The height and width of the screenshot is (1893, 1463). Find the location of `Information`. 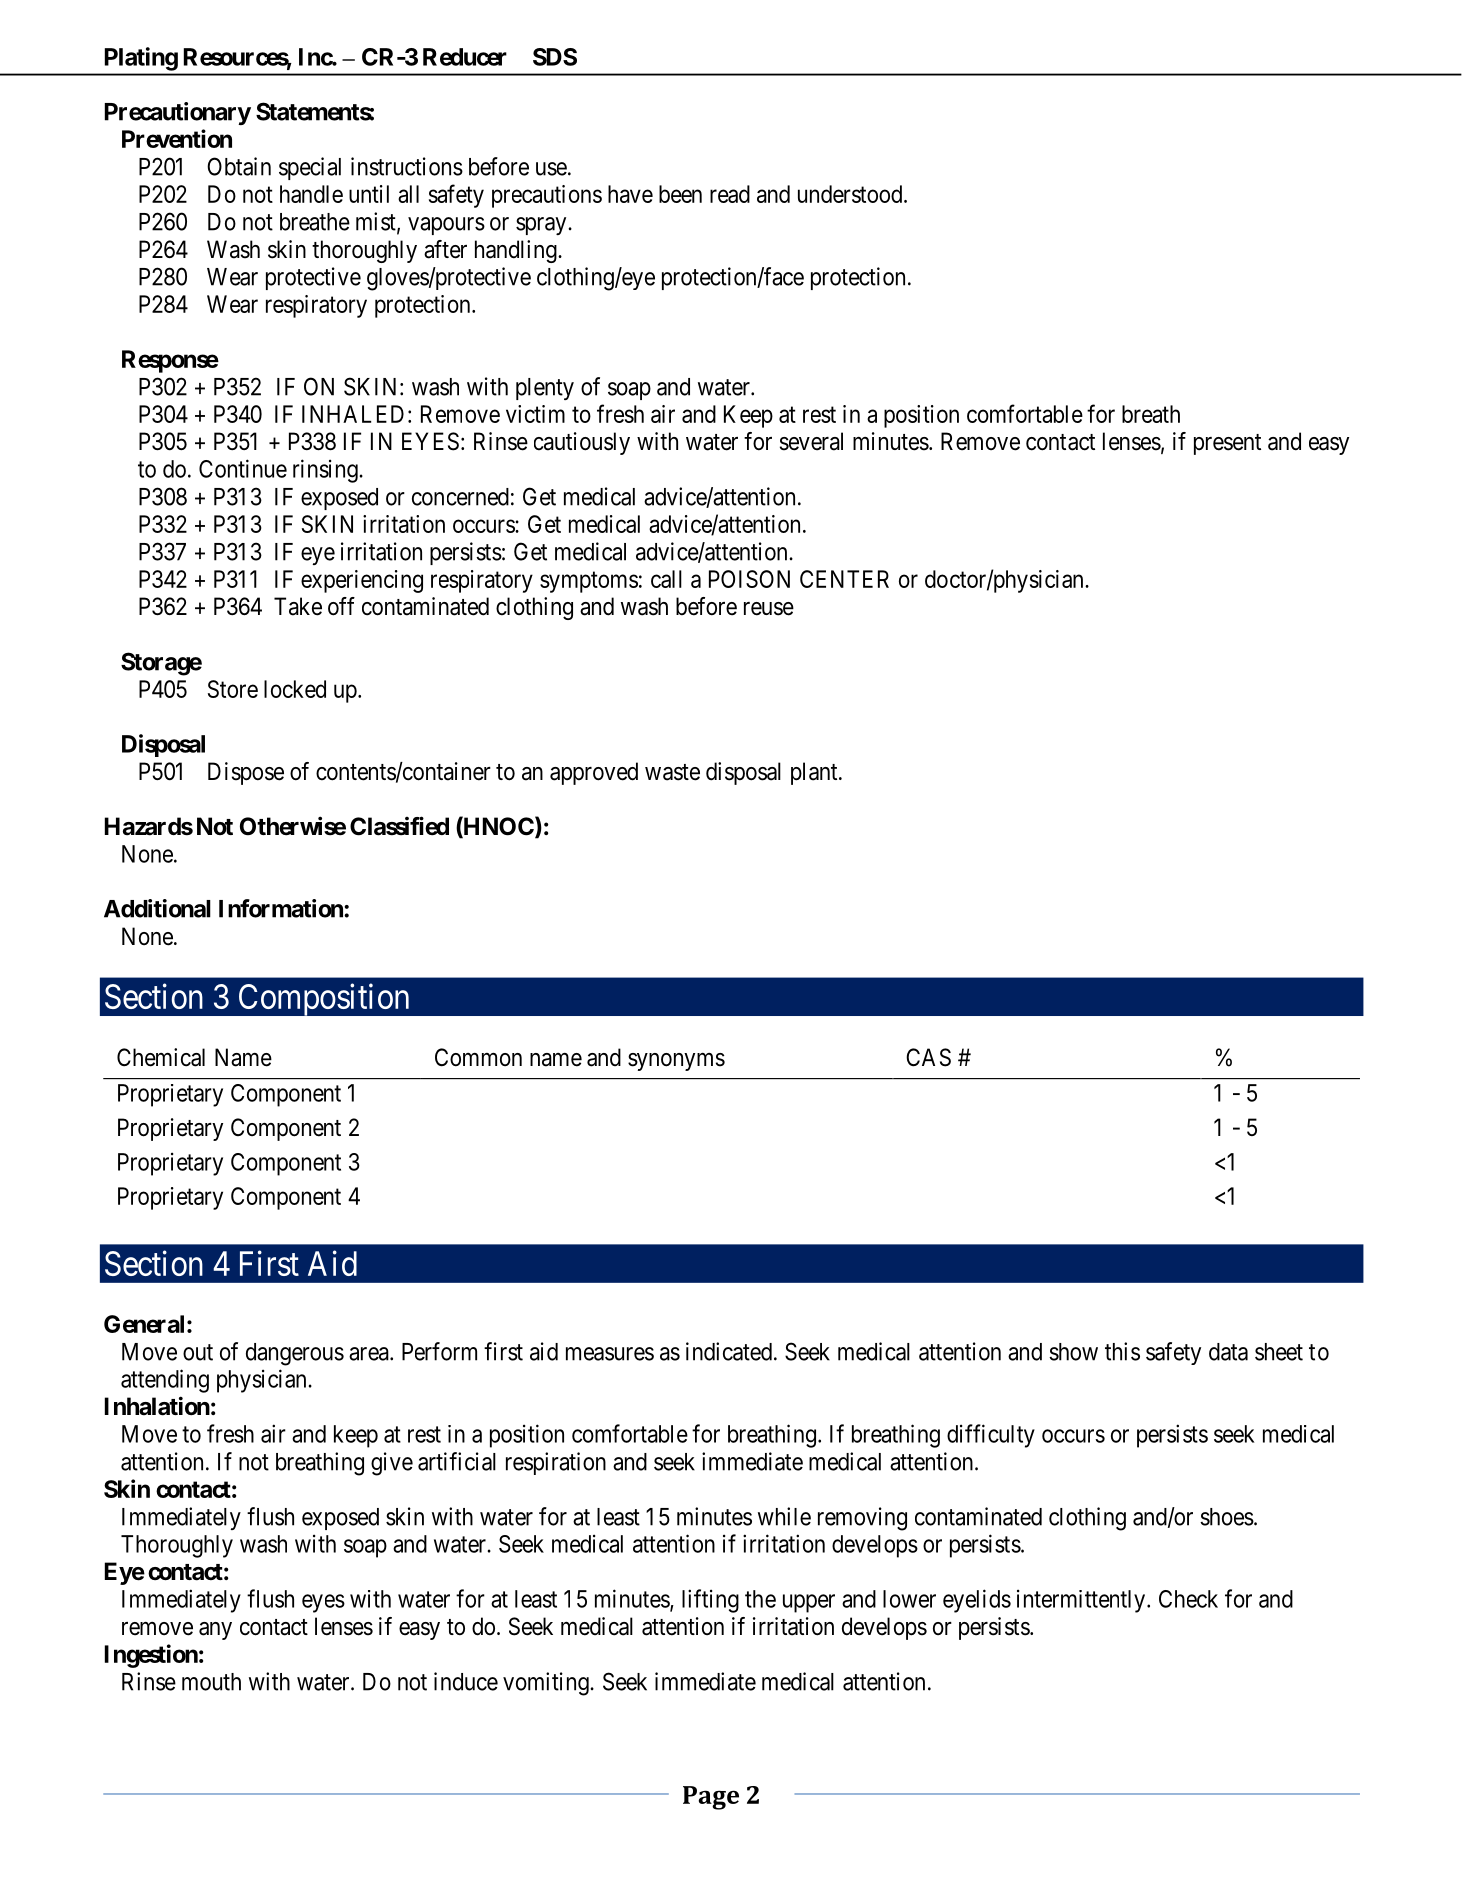

Information is located at coordinates (282, 908).
